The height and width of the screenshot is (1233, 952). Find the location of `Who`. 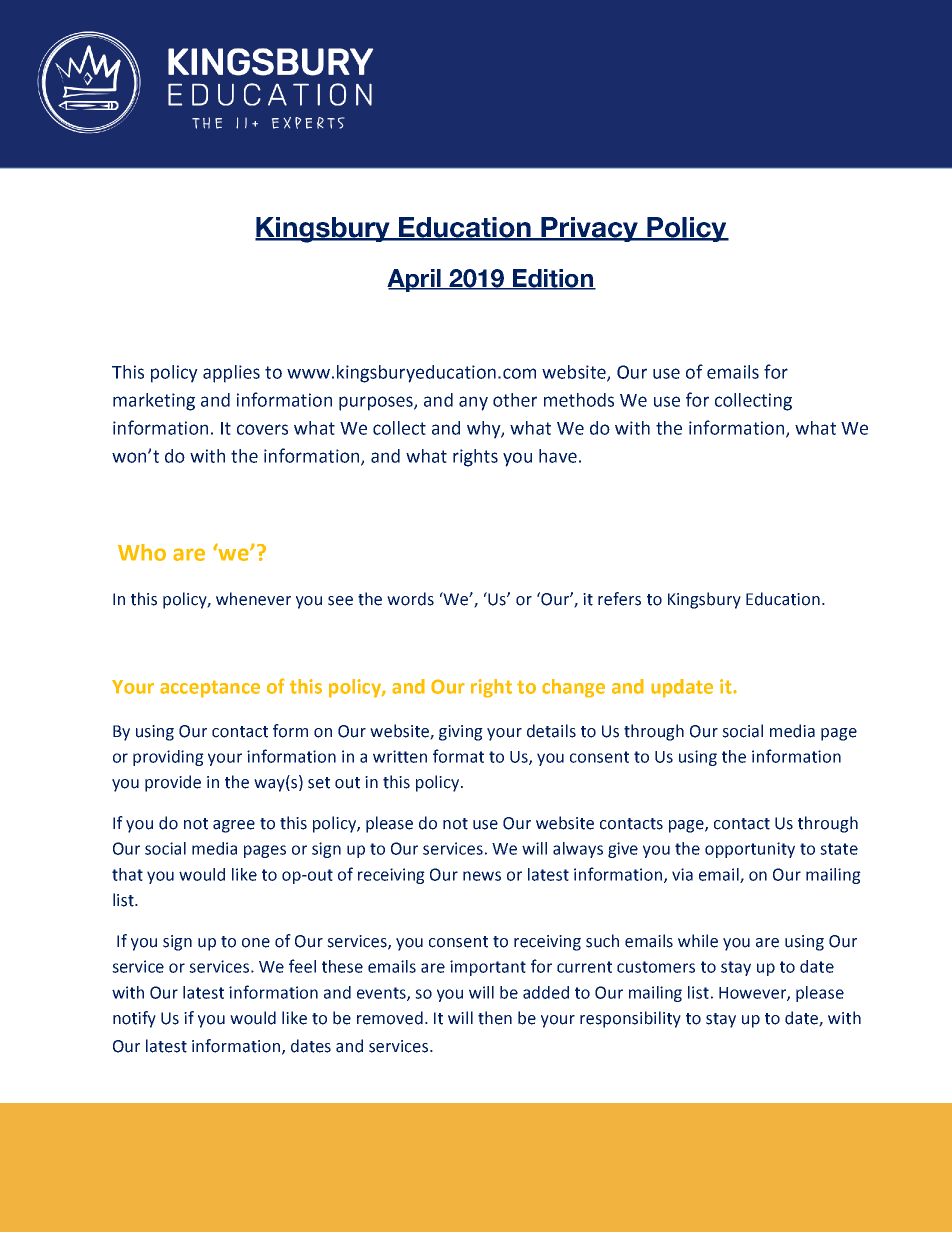

Who is located at coordinates (142, 552).
